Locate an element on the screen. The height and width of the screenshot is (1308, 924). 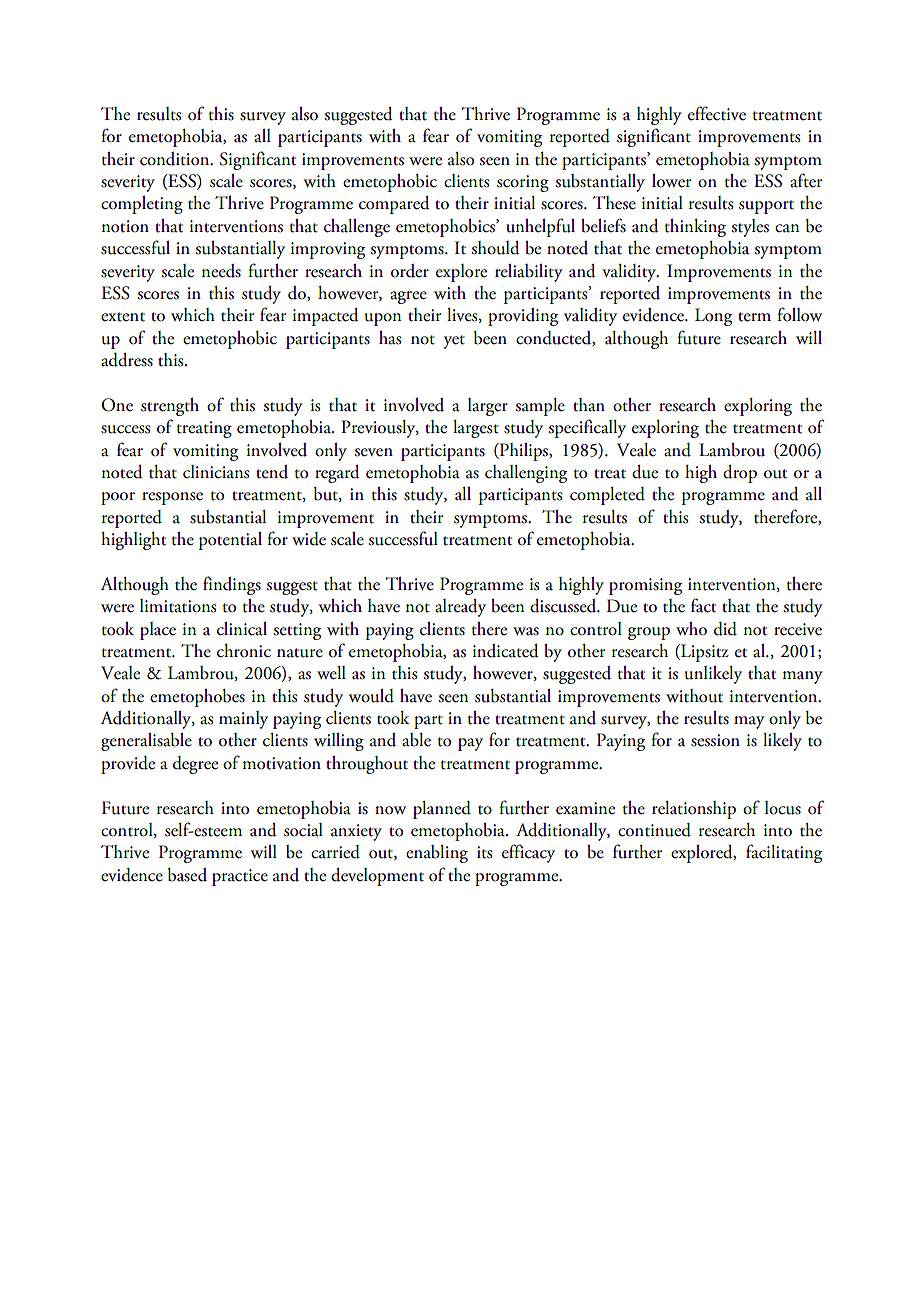
effective is located at coordinates (717, 113).
